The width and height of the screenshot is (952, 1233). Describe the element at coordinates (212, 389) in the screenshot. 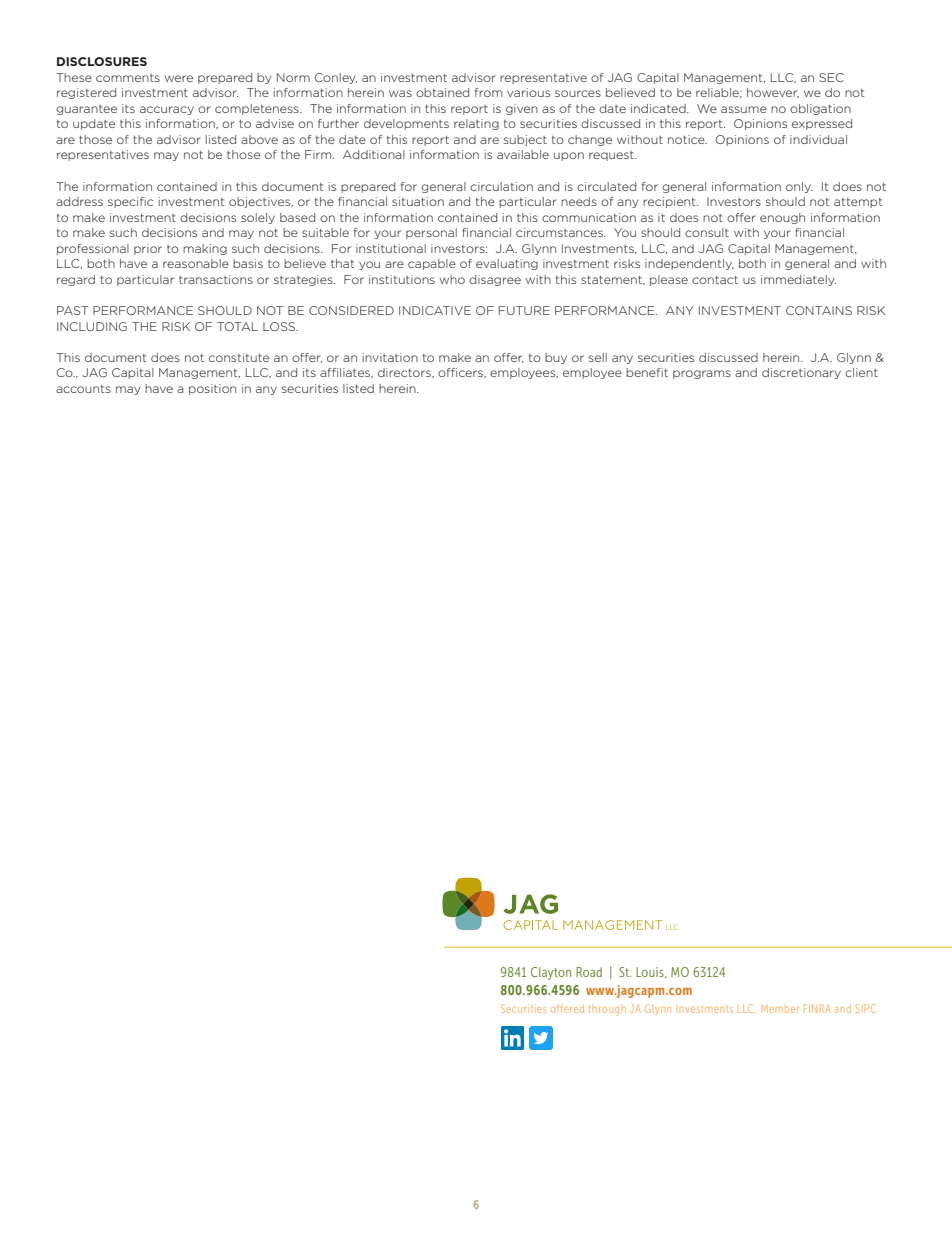

I see `position` at that location.
